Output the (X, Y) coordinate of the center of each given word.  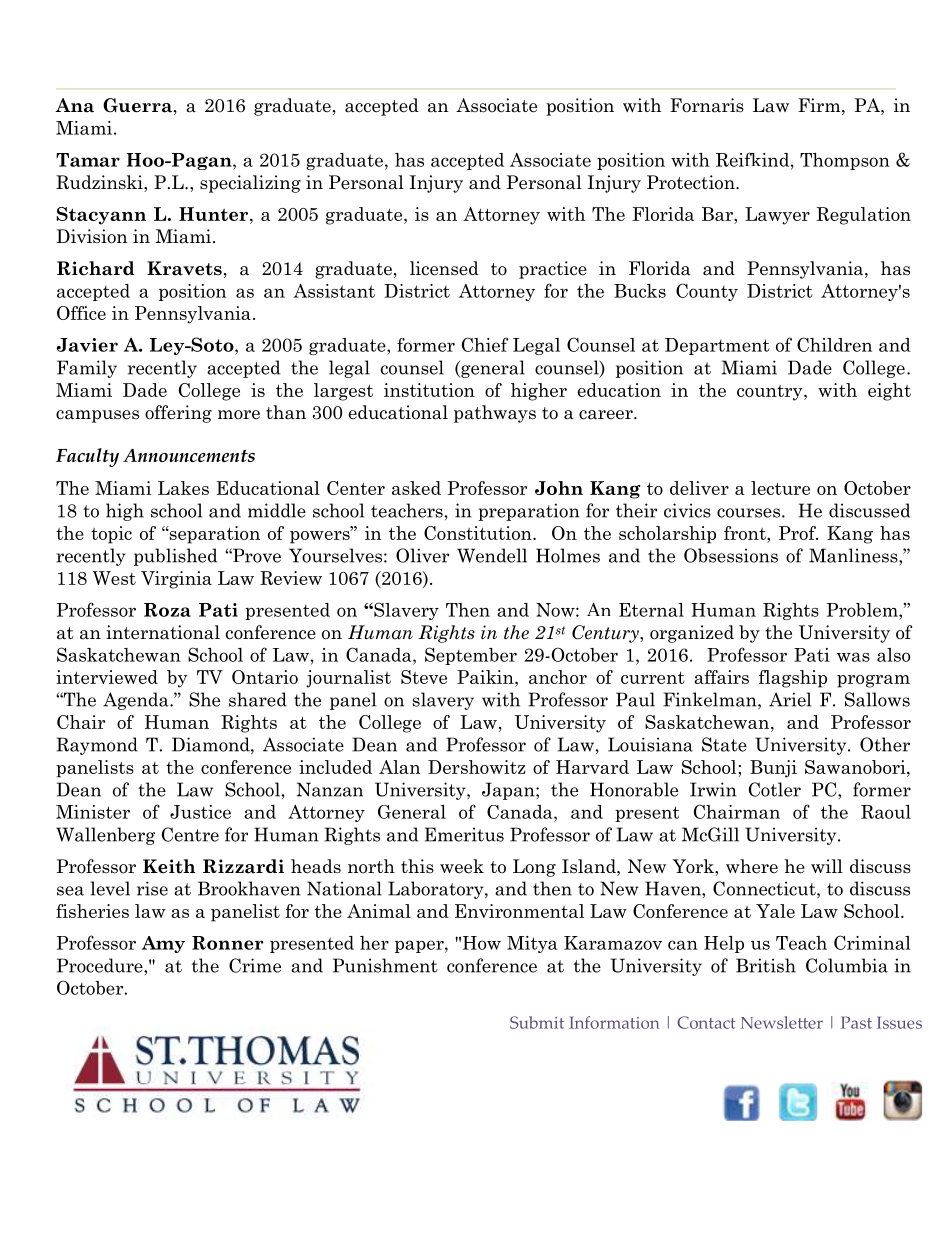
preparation (529, 512)
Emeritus (464, 834)
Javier (87, 345)
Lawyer (777, 216)
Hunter (215, 214)
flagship (793, 679)
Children (834, 344)
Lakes (183, 488)
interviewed (107, 677)
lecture (780, 488)
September (471, 656)
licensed (444, 268)
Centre (190, 834)
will (827, 866)
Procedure (101, 965)
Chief (485, 344)
